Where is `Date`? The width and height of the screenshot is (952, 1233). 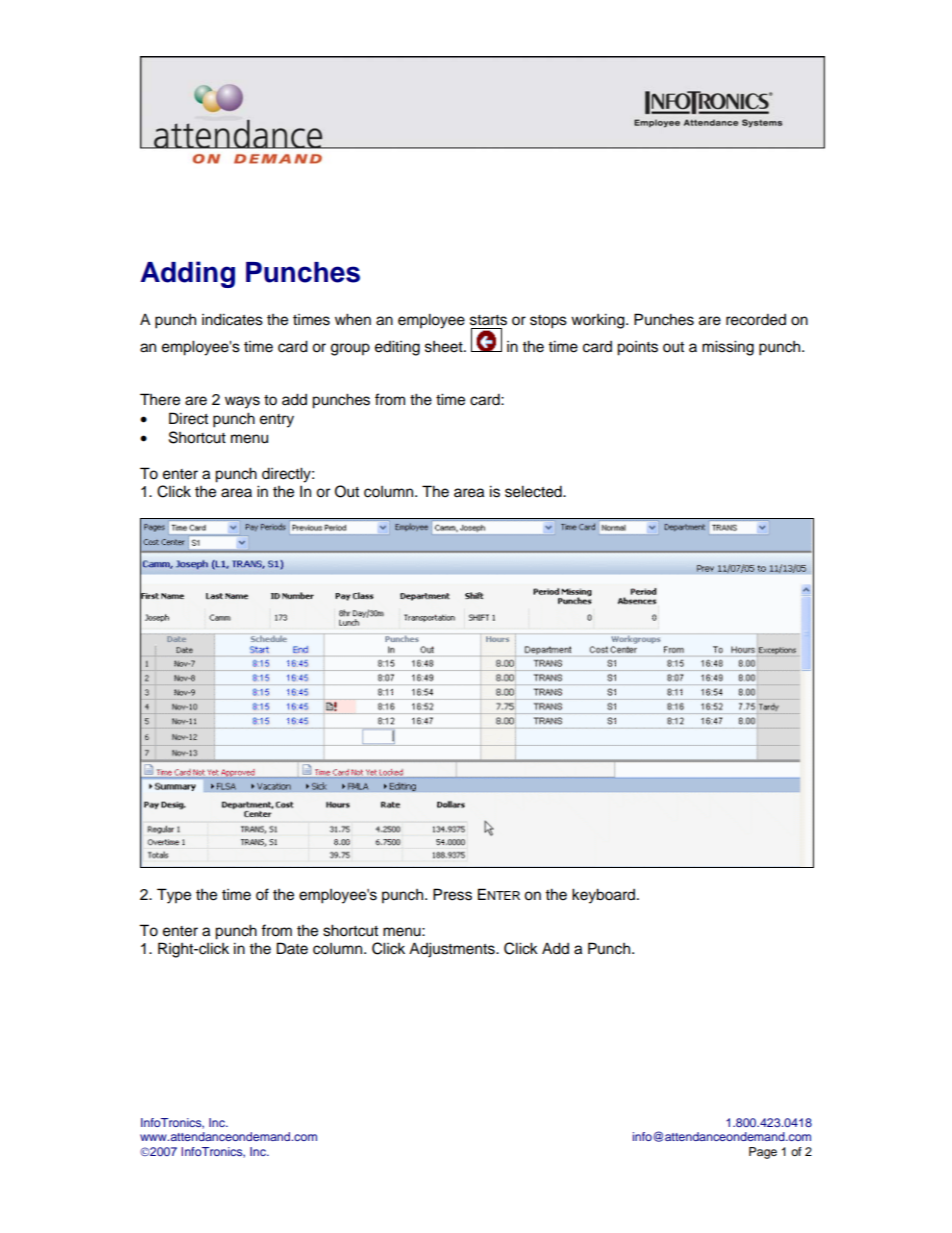 Date is located at coordinates (292, 948).
